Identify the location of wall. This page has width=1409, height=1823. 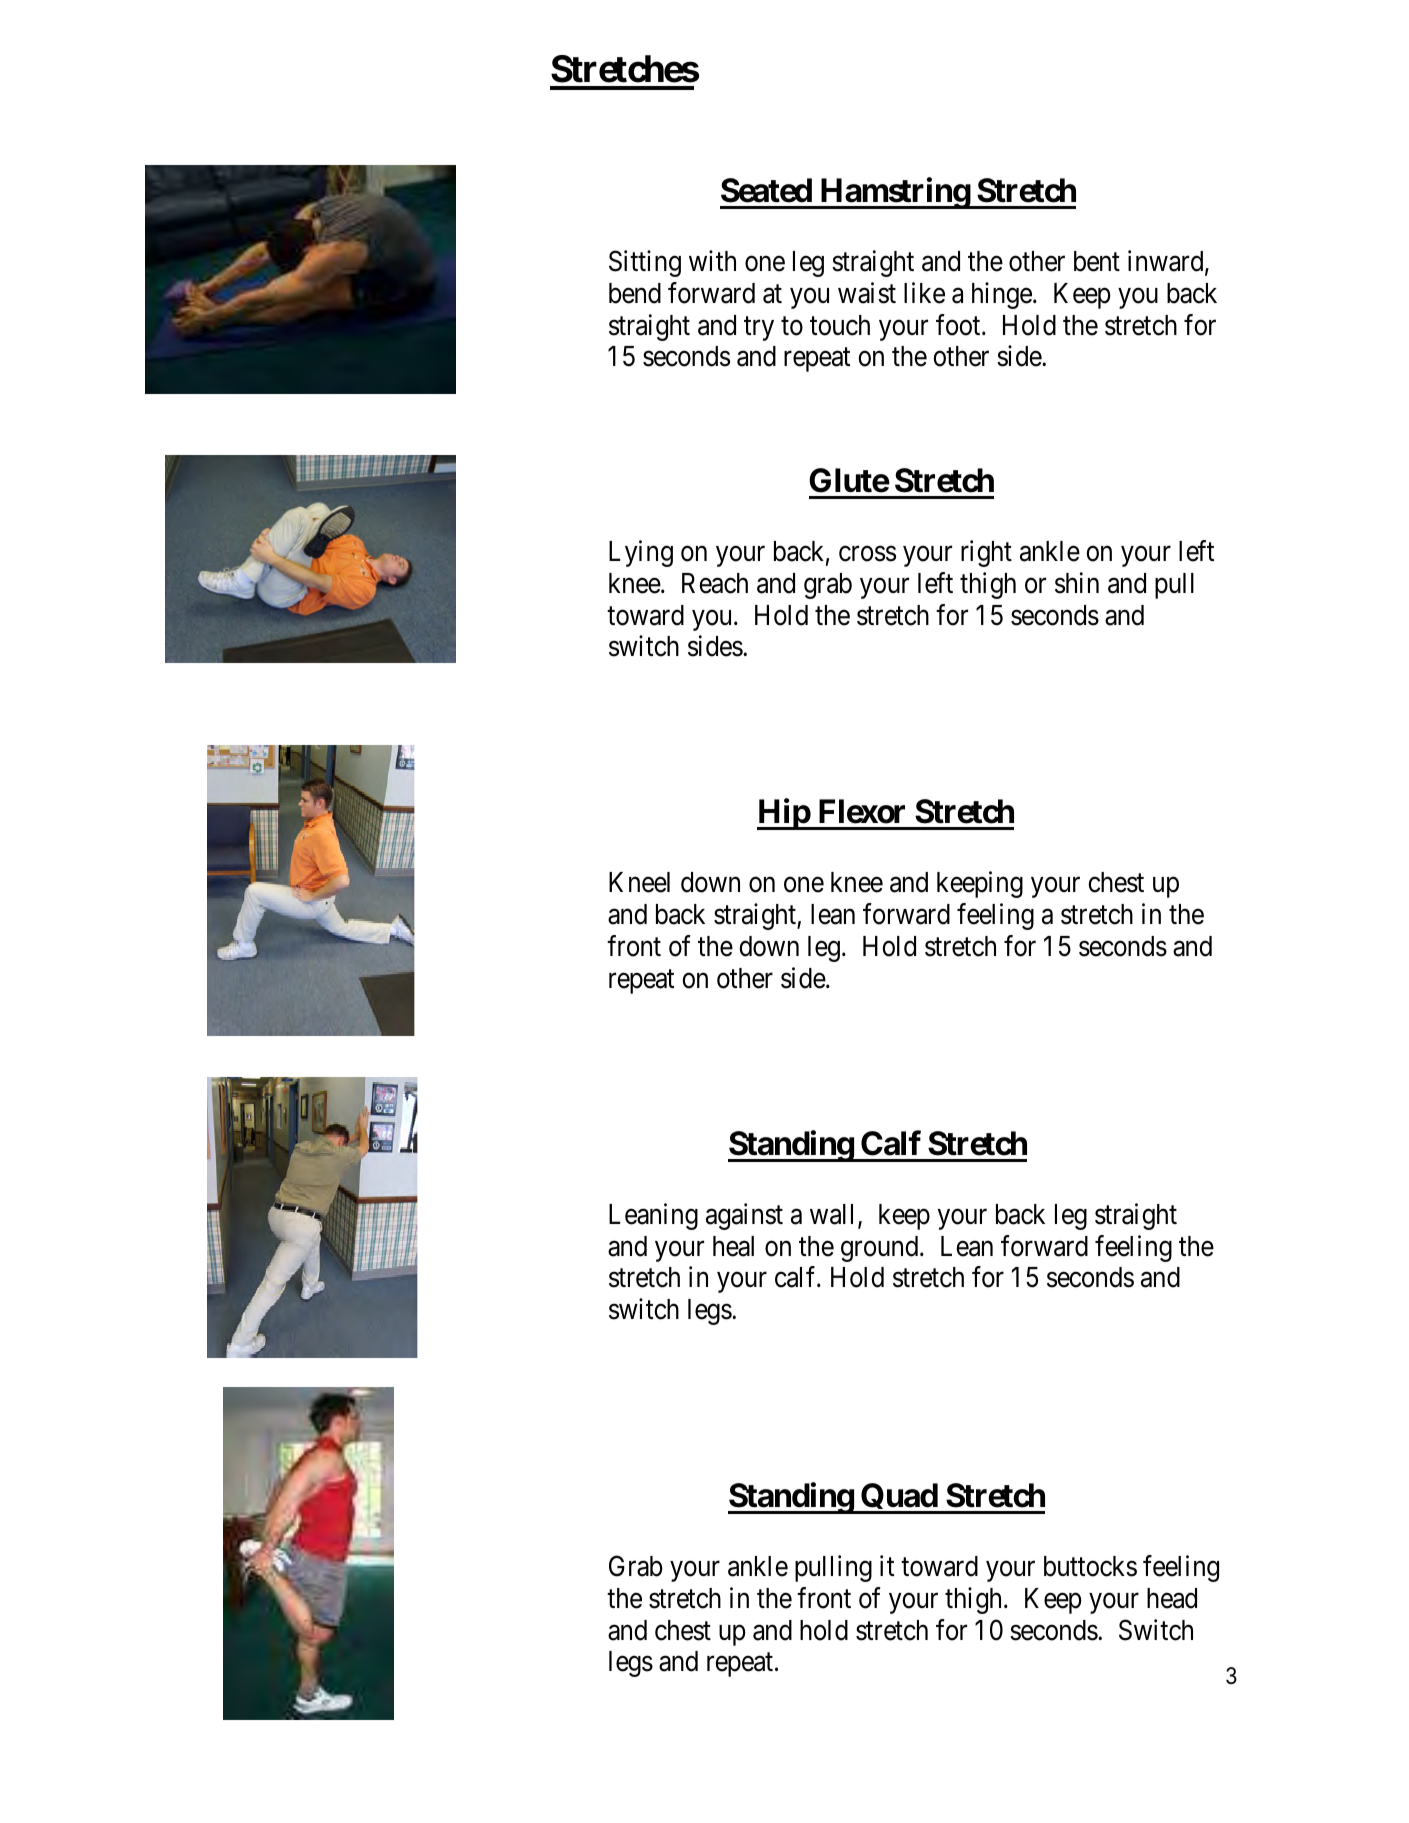
(834, 1215).
